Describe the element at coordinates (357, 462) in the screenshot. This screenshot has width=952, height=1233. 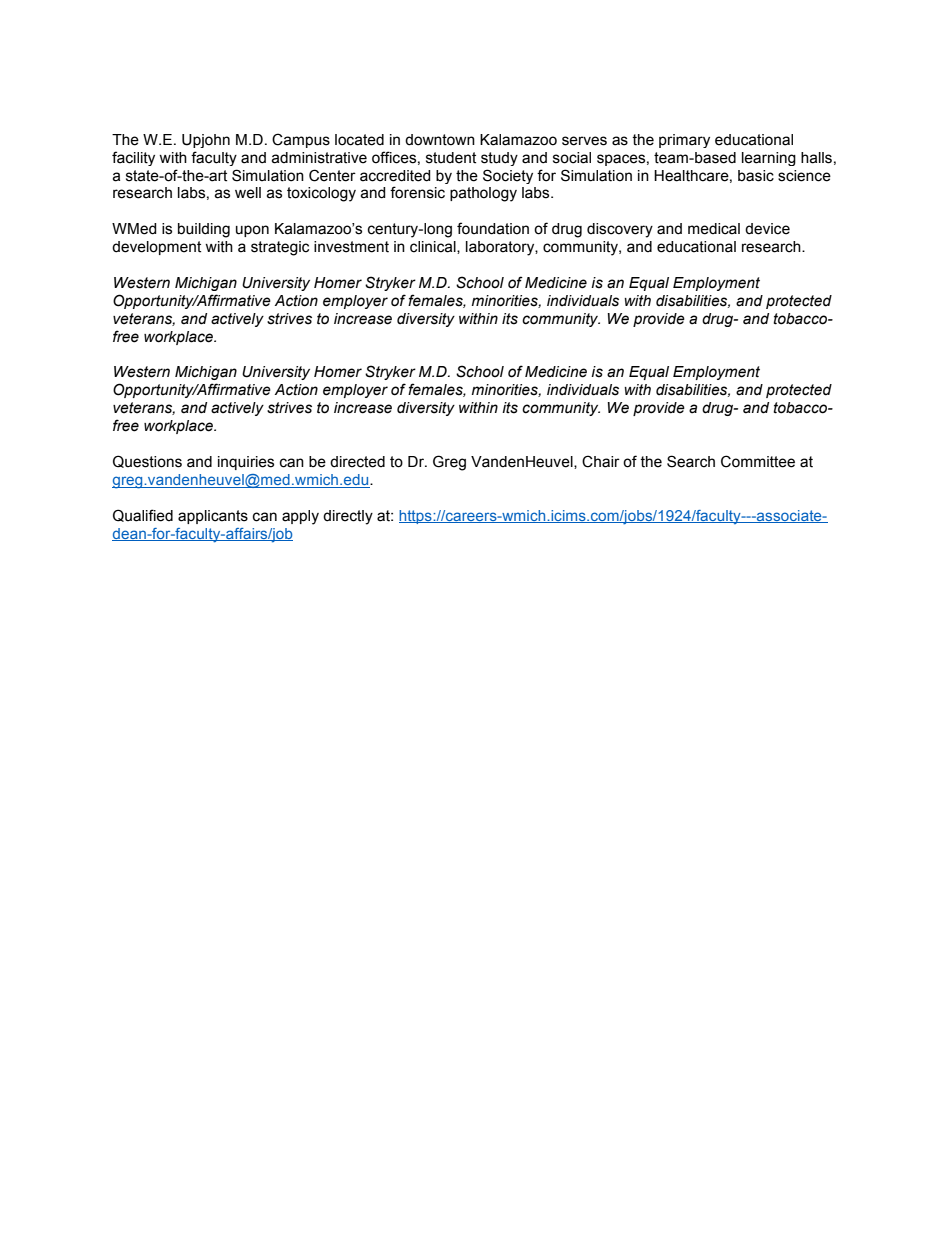
I see `directed` at that location.
